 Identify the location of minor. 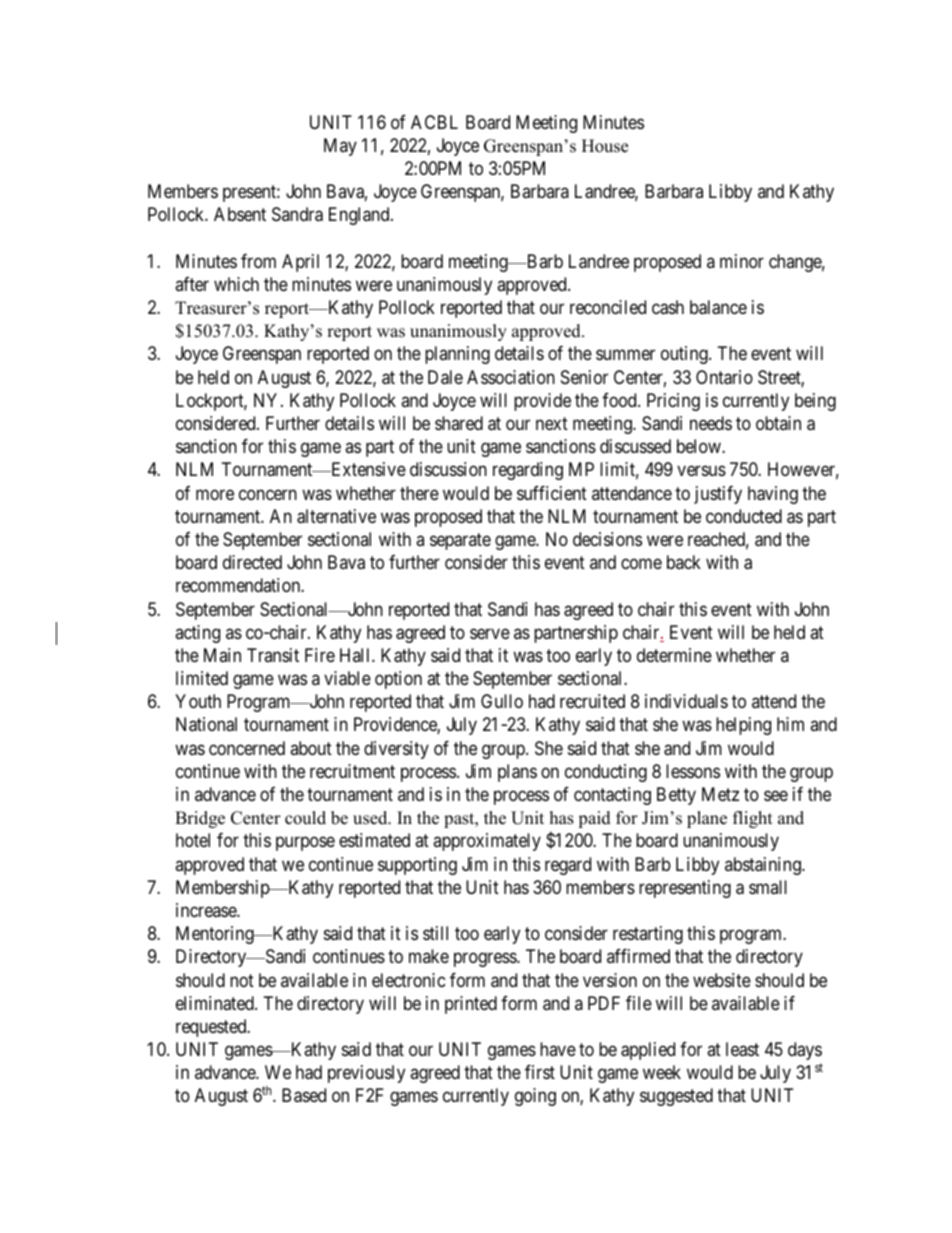
(742, 261).
